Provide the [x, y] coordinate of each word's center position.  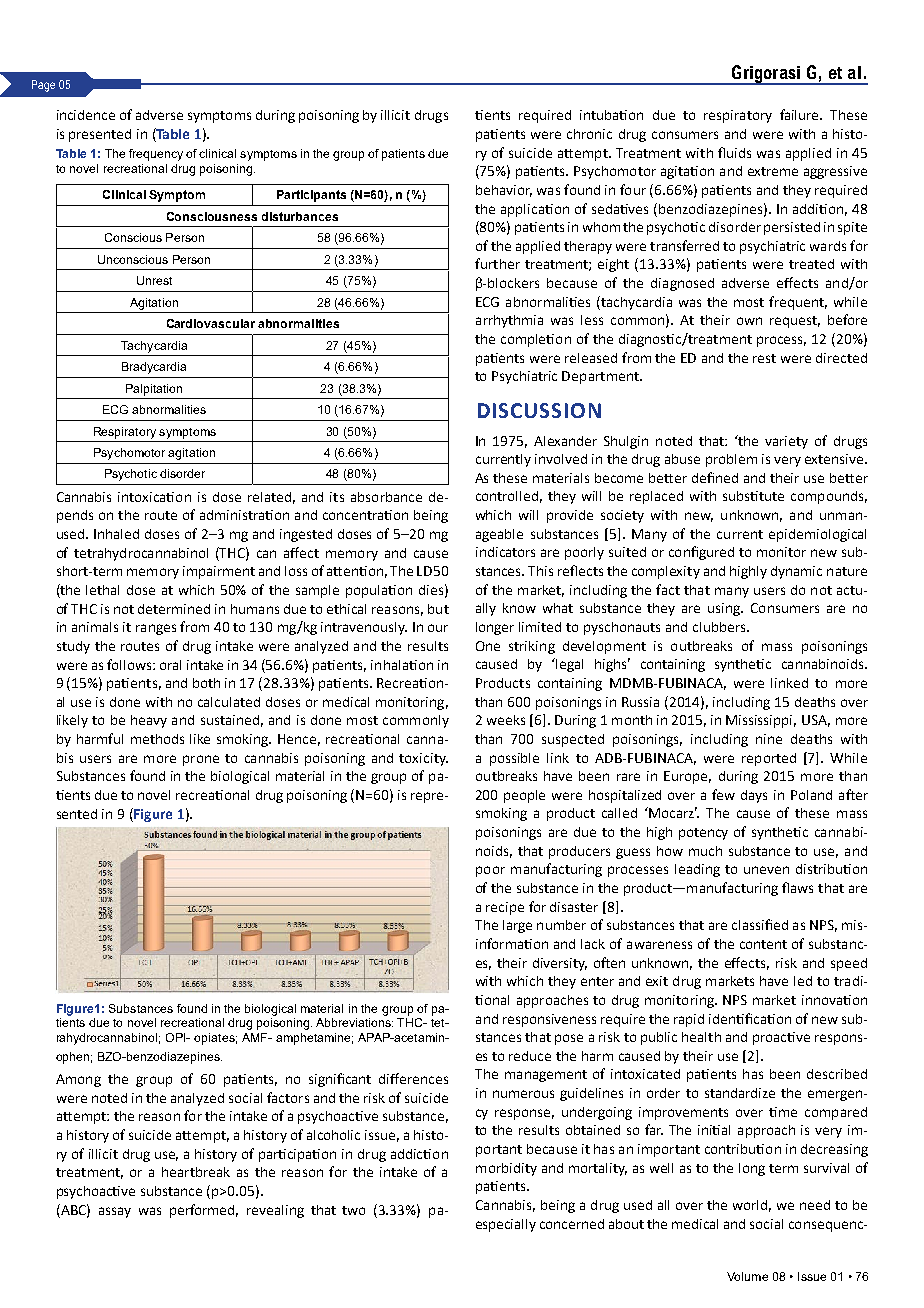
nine [769, 739]
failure [800, 114]
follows [130, 664]
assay [115, 1212]
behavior [504, 191]
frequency [156, 155]
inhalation [402, 665]
